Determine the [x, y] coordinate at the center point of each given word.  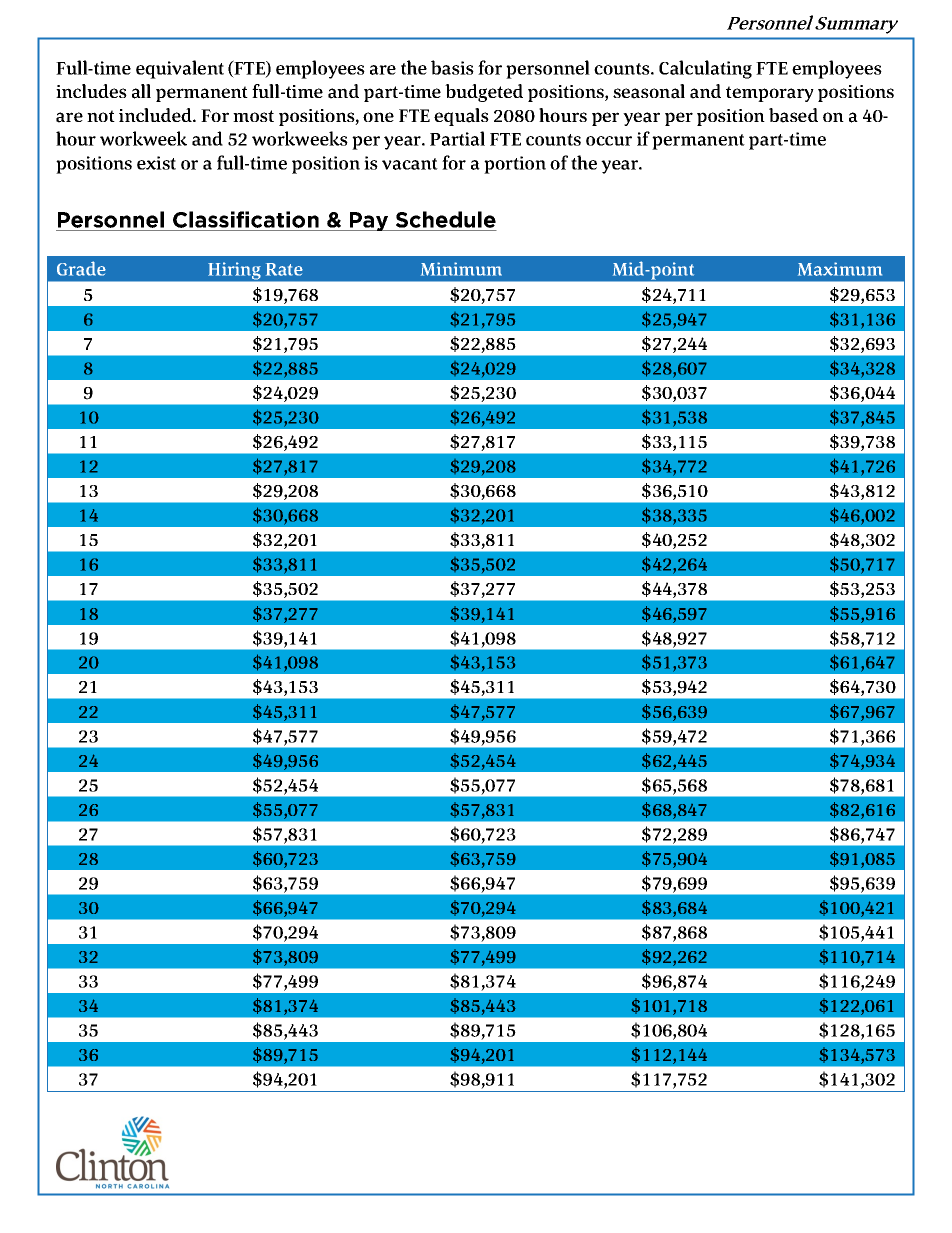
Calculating [705, 69]
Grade [81, 268]
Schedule [445, 221]
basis [452, 67]
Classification [246, 221]
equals [461, 117]
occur [609, 141]
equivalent [180, 69]
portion [515, 165]
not [101, 116]
